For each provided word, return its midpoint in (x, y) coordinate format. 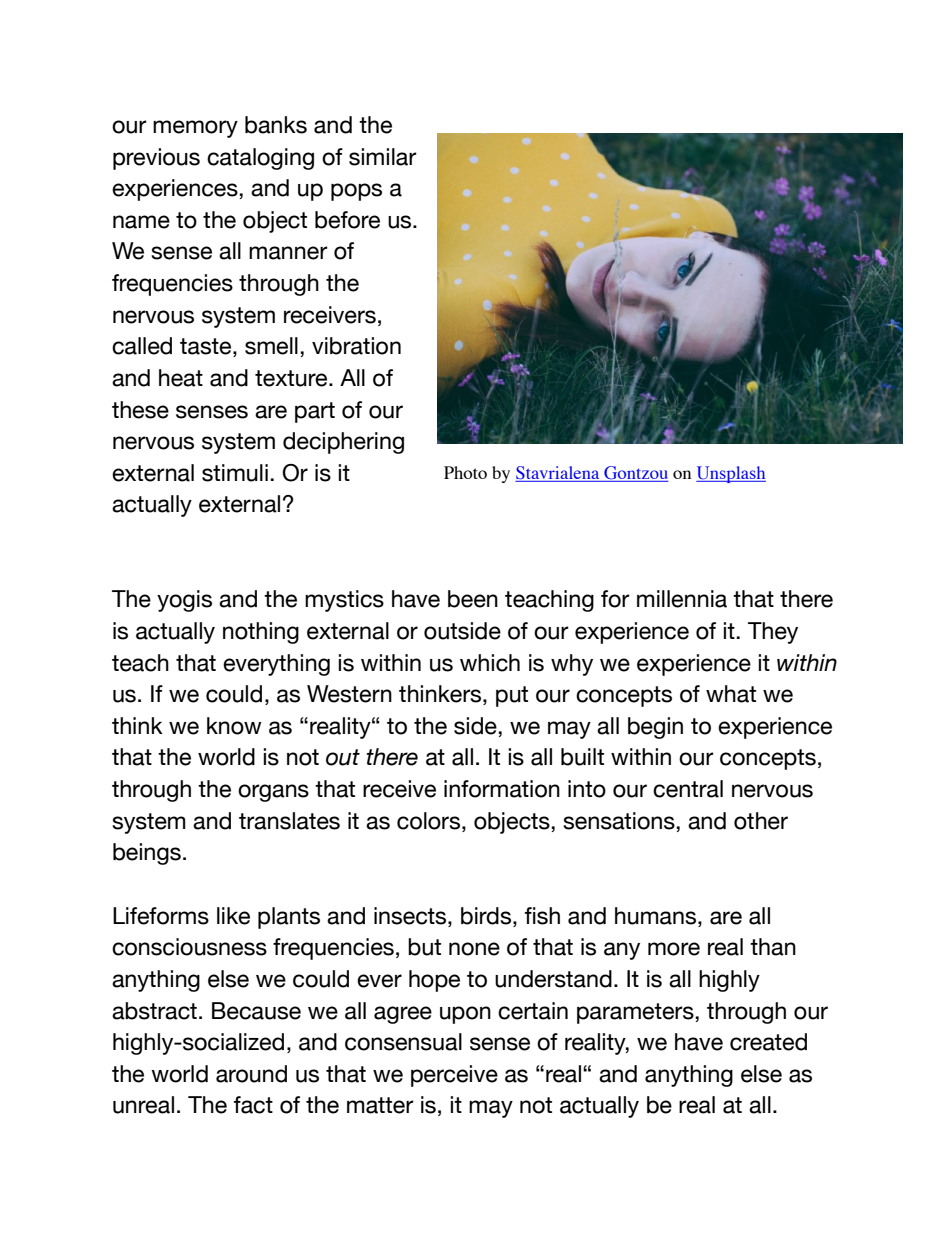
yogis (184, 601)
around (251, 1074)
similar (383, 157)
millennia (682, 599)
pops (356, 192)
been (473, 599)
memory (195, 129)
